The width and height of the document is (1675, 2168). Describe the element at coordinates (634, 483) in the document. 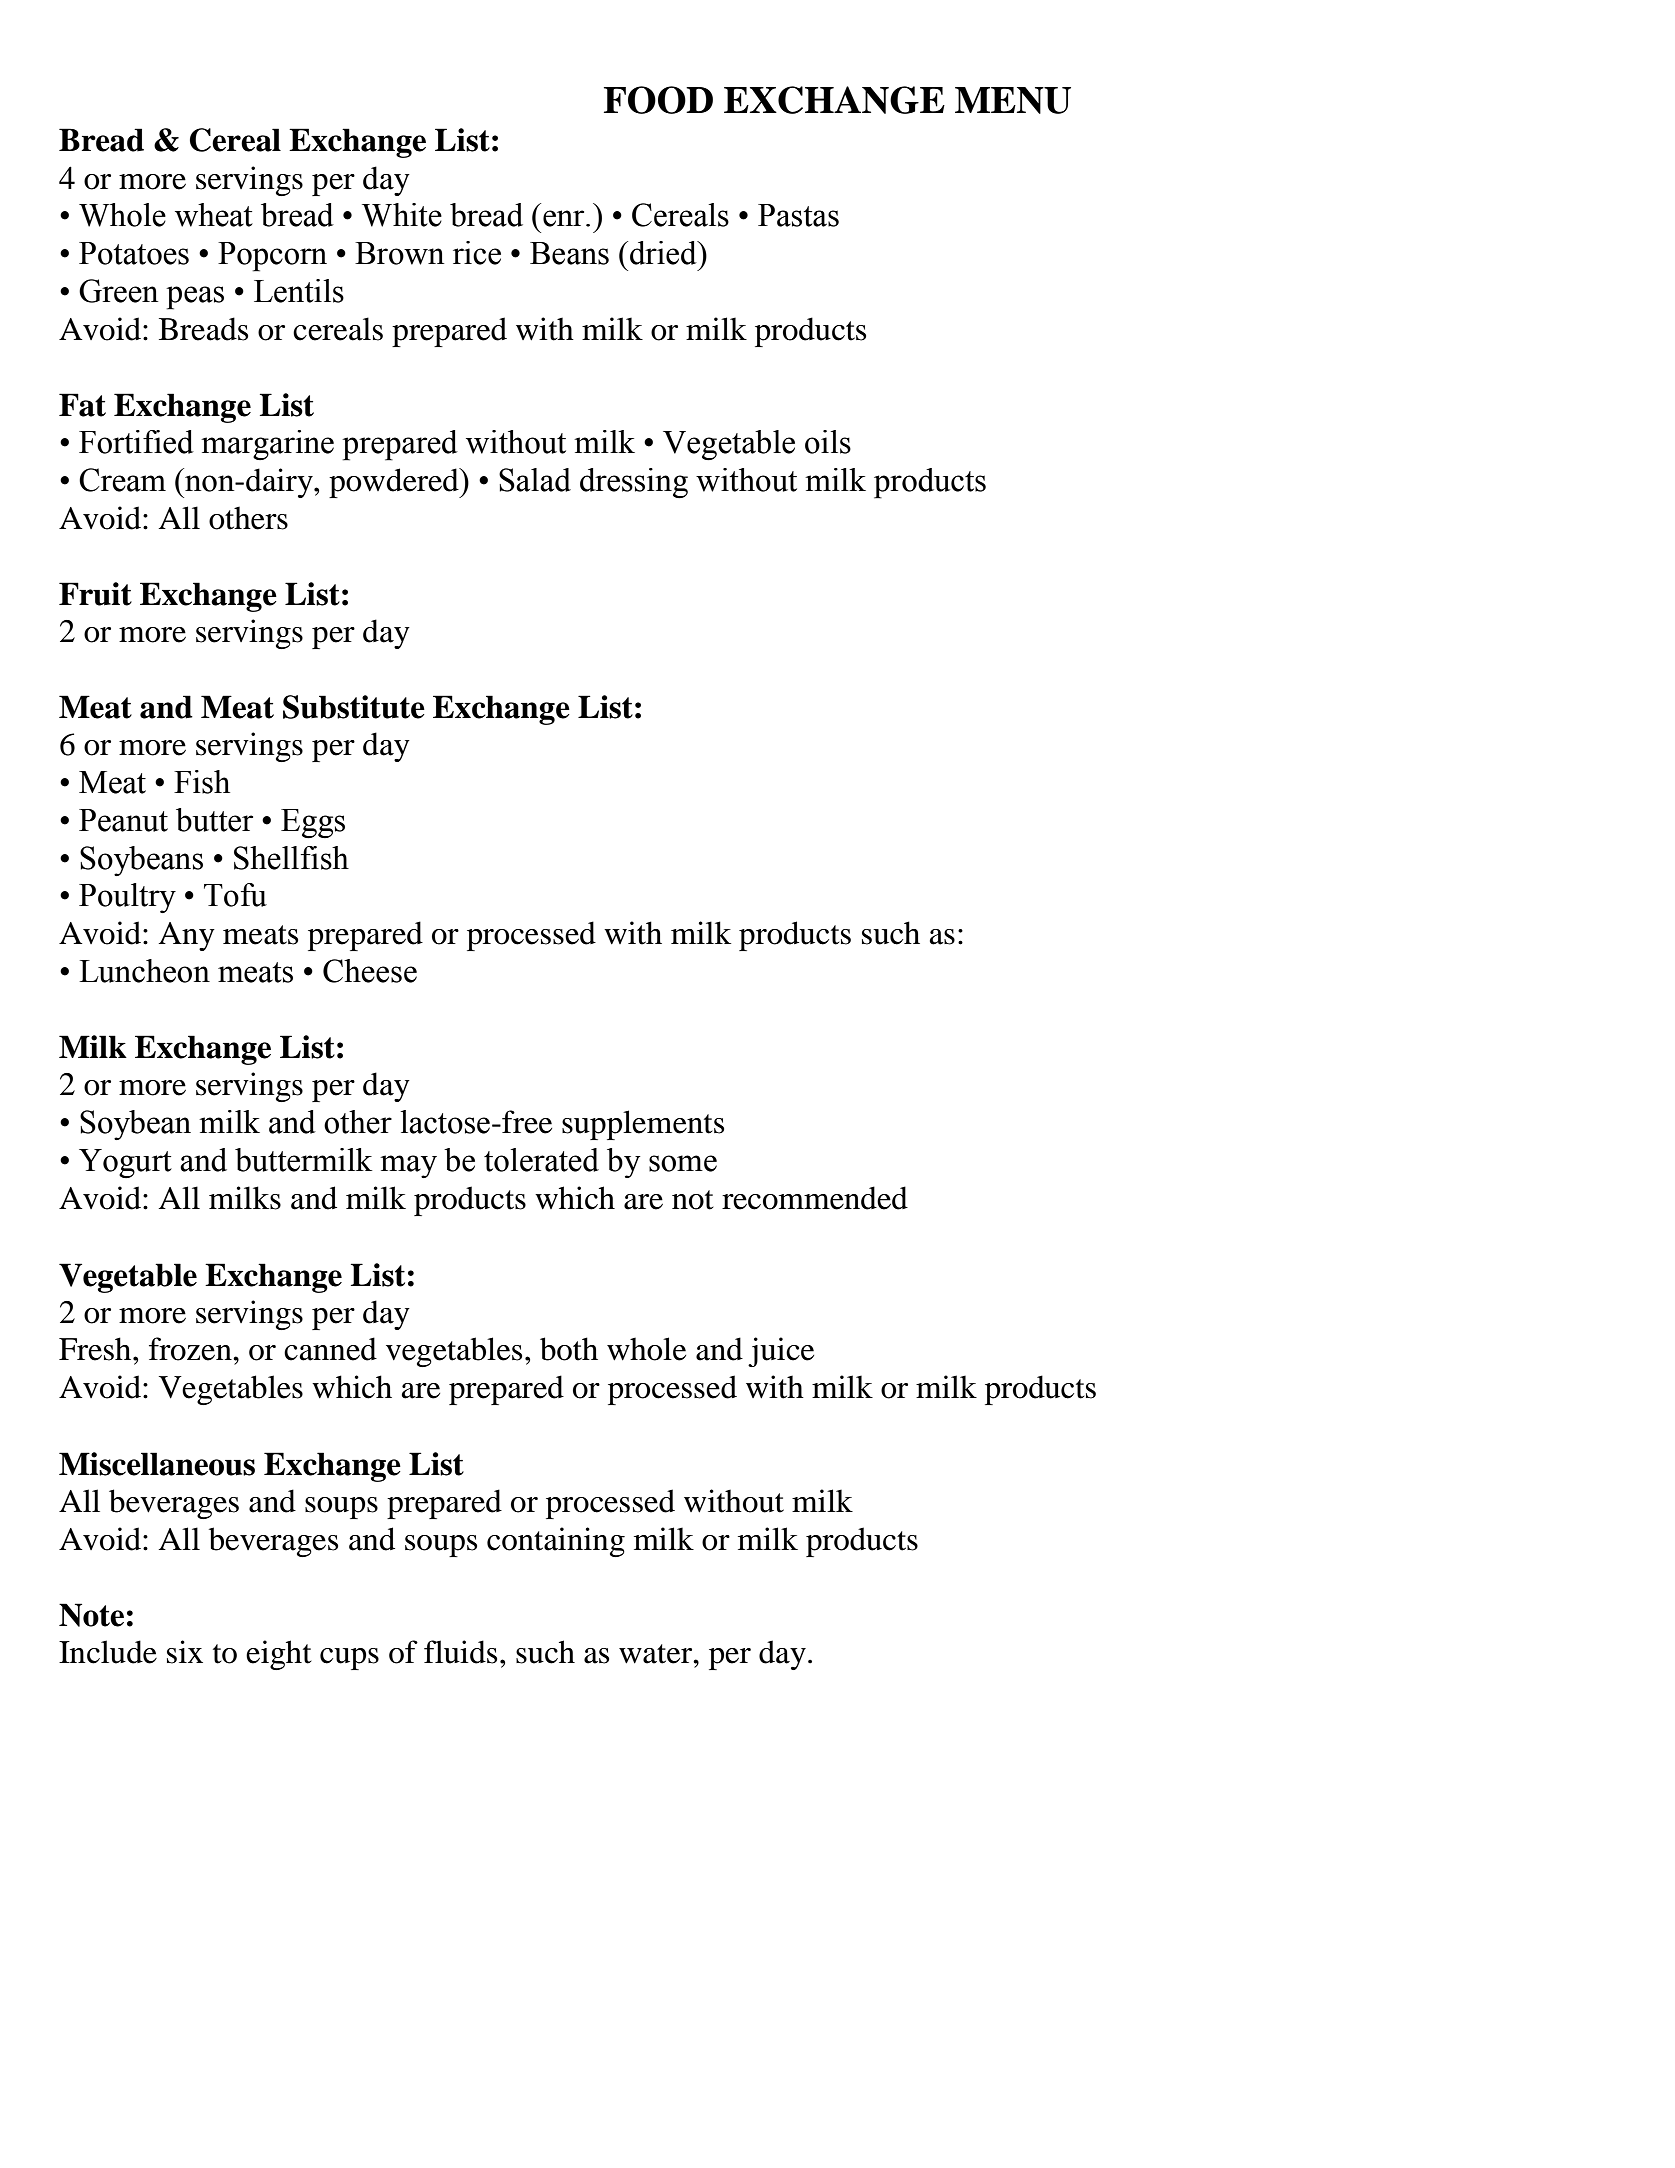

I see `dressing` at that location.
